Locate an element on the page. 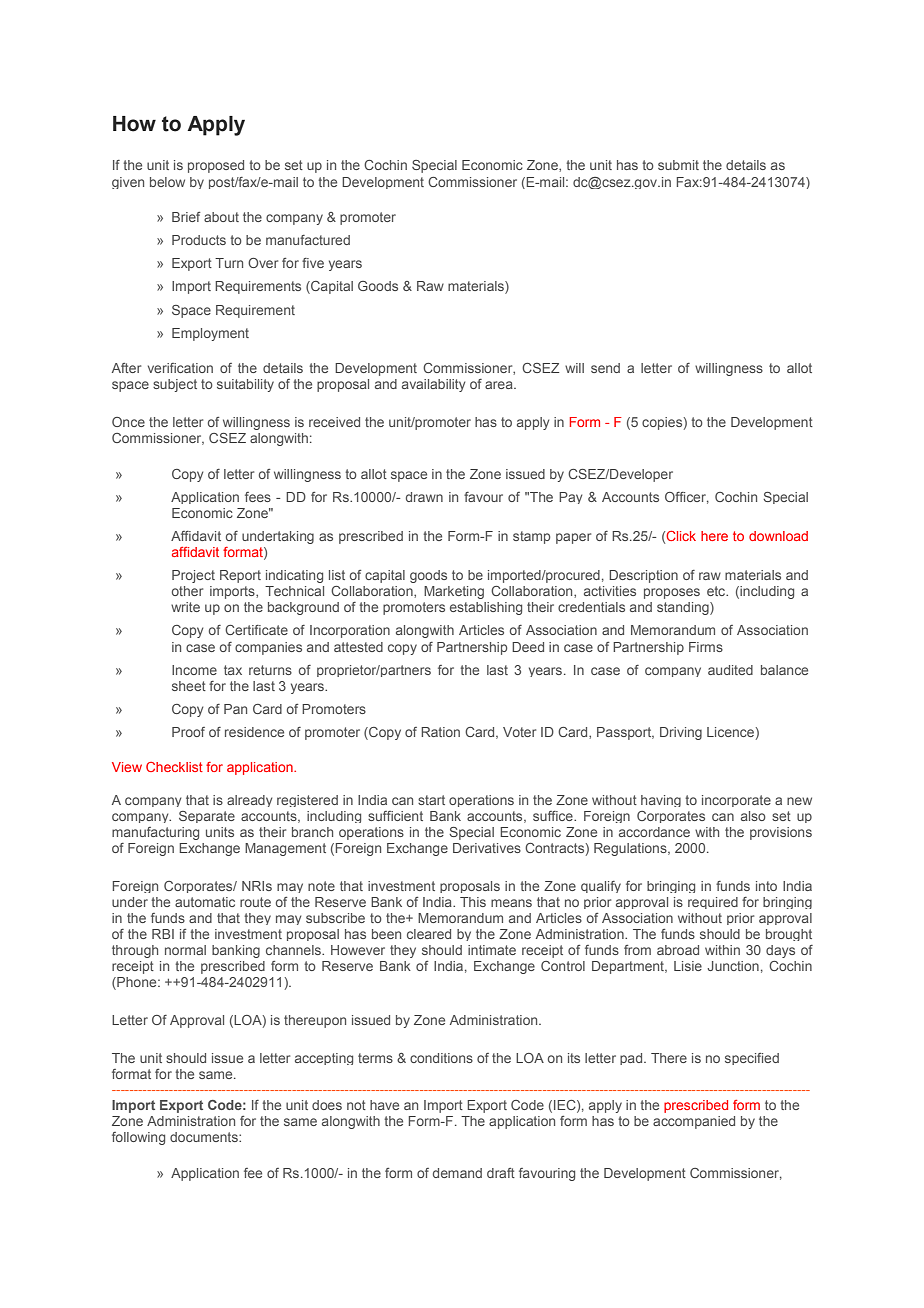 The width and height of the page is (924, 1308). submit is located at coordinates (678, 165).
